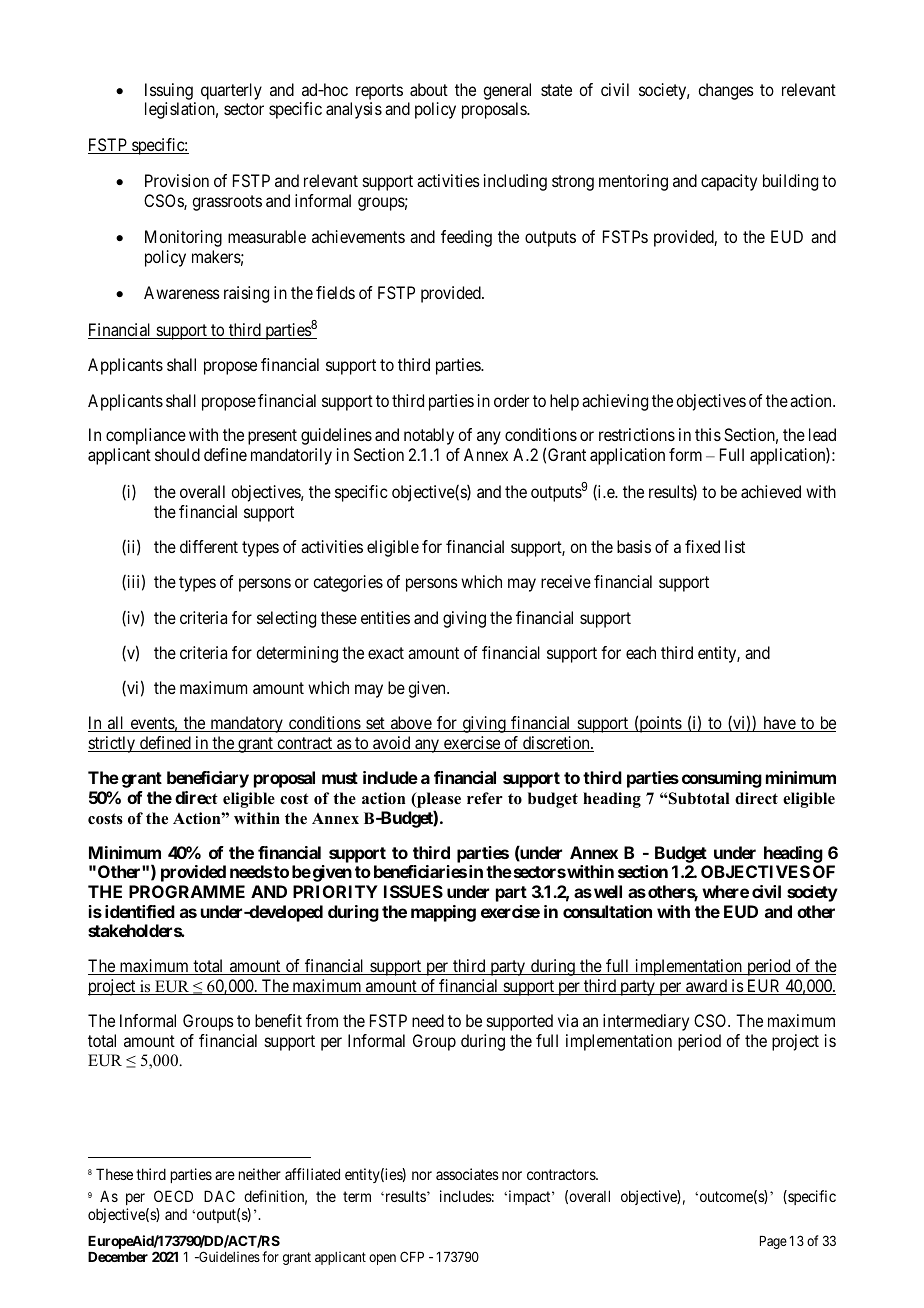 This screenshot has width=924, height=1308. What do you see at coordinates (467, 1174) in the screenshot?
I see `associates` at bounding box center [467, 1174].
